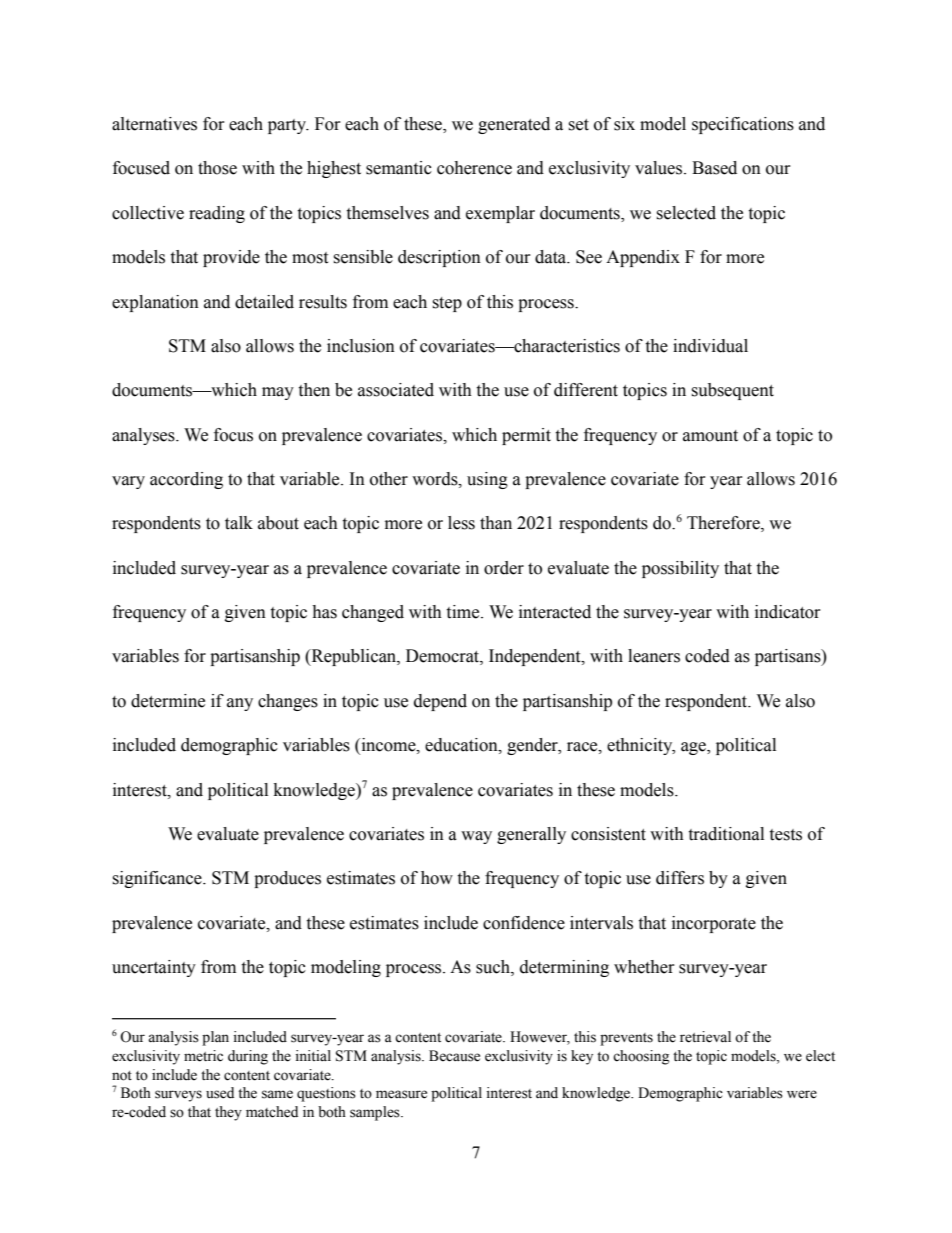 Image resolution: width=952 pixels, height=1233 pixels. What do you see at coordinates (705, 1037) in the screenshot?
I see `retrieval` at bounding box center [705, 1037].
